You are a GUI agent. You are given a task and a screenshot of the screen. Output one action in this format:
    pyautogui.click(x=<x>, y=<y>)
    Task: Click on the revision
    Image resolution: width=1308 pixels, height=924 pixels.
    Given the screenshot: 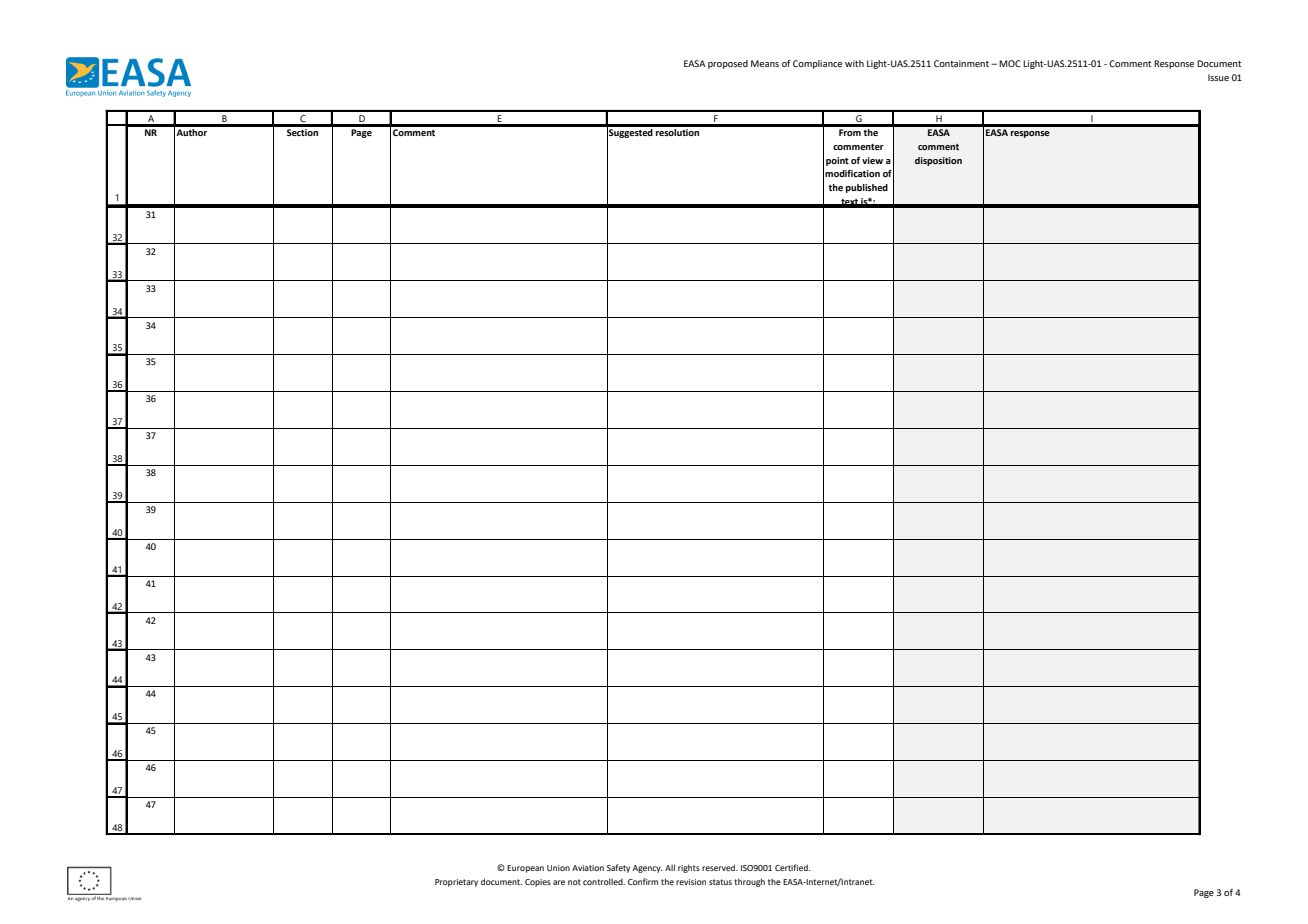 What is the action you would take?
    pyautogui.click(x=691, y=882)
